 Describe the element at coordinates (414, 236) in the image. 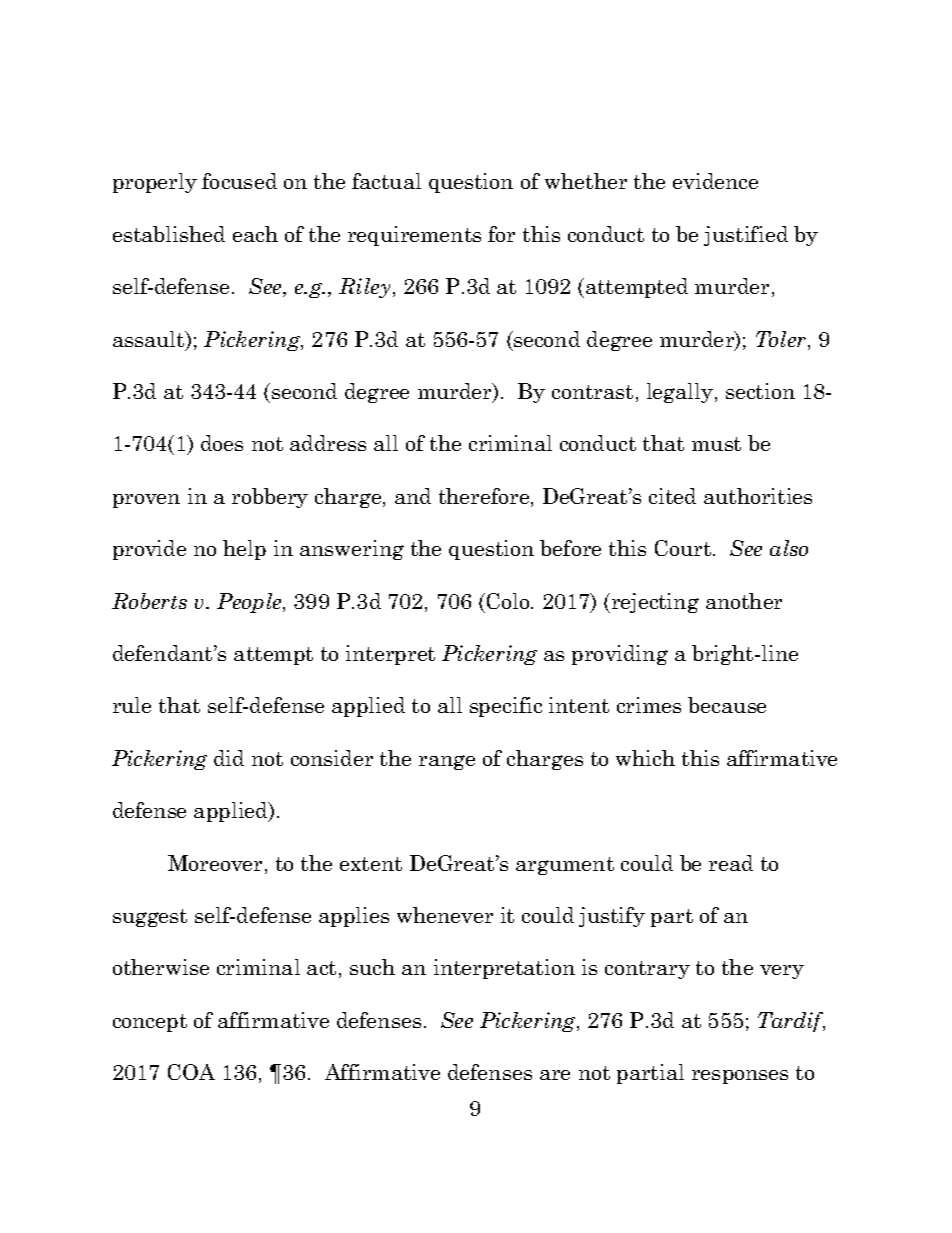

I see `requirements` at that location.
